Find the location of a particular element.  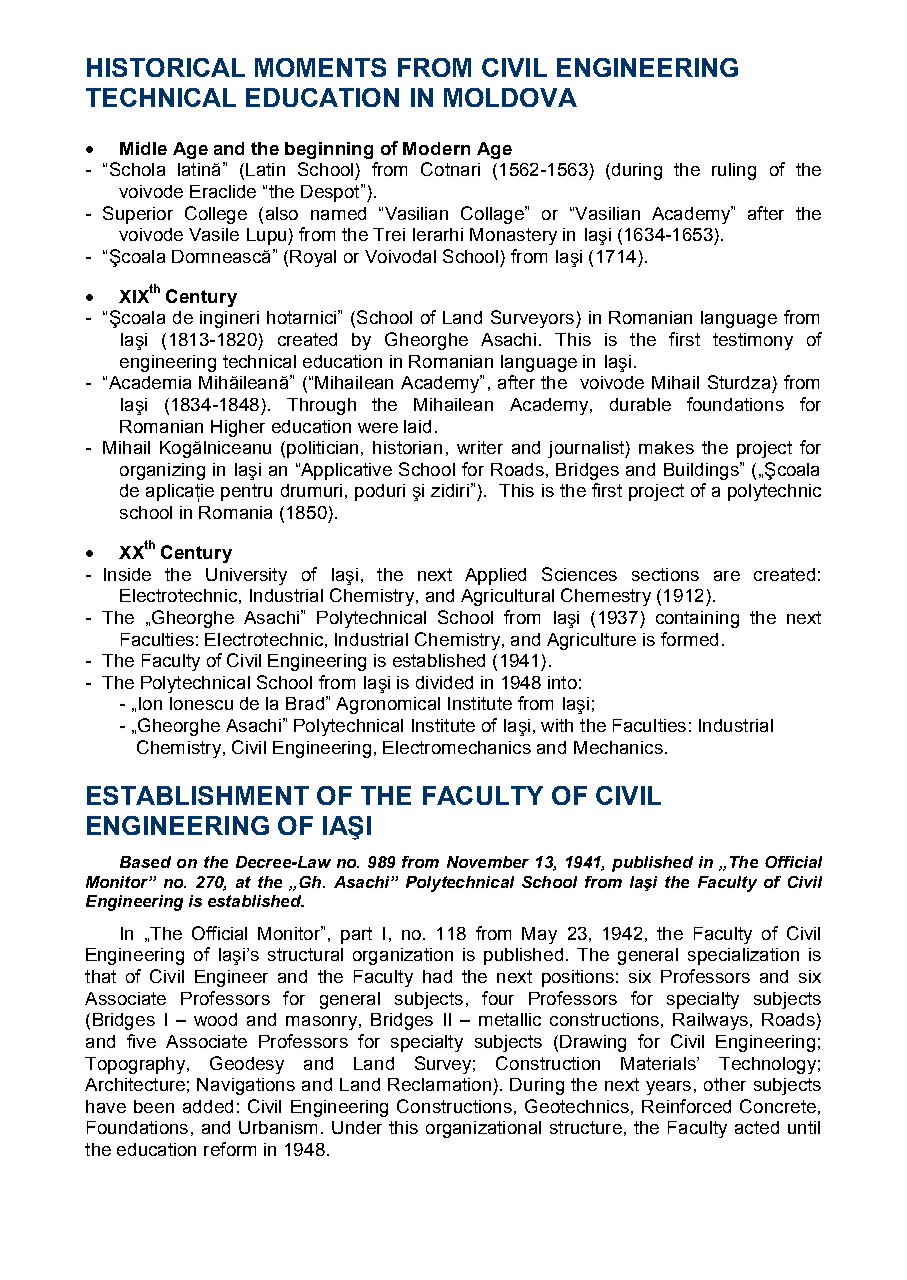

Agricultural is located at coordinates (507, 597).
